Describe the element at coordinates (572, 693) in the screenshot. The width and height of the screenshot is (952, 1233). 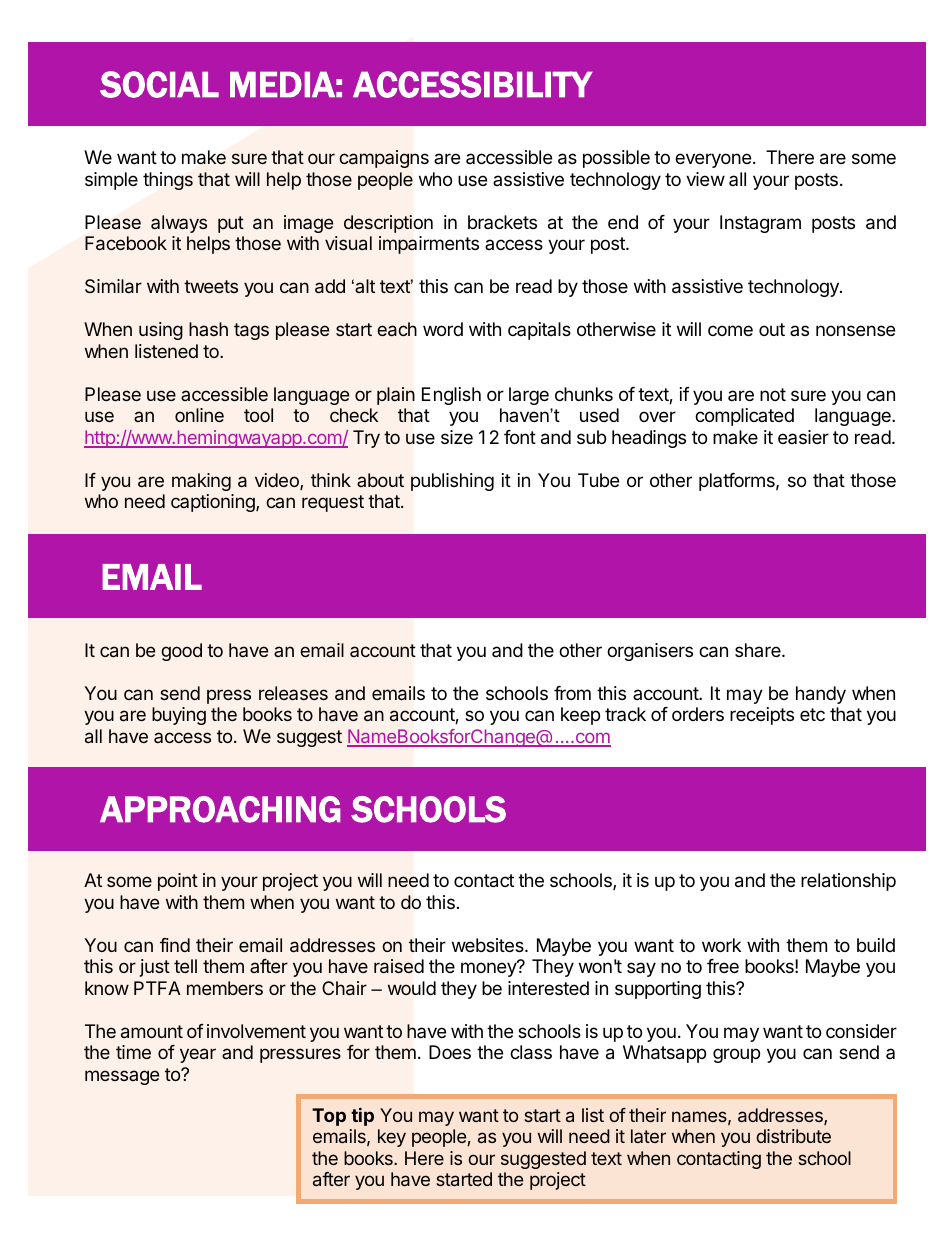
I see `from` at that location.
